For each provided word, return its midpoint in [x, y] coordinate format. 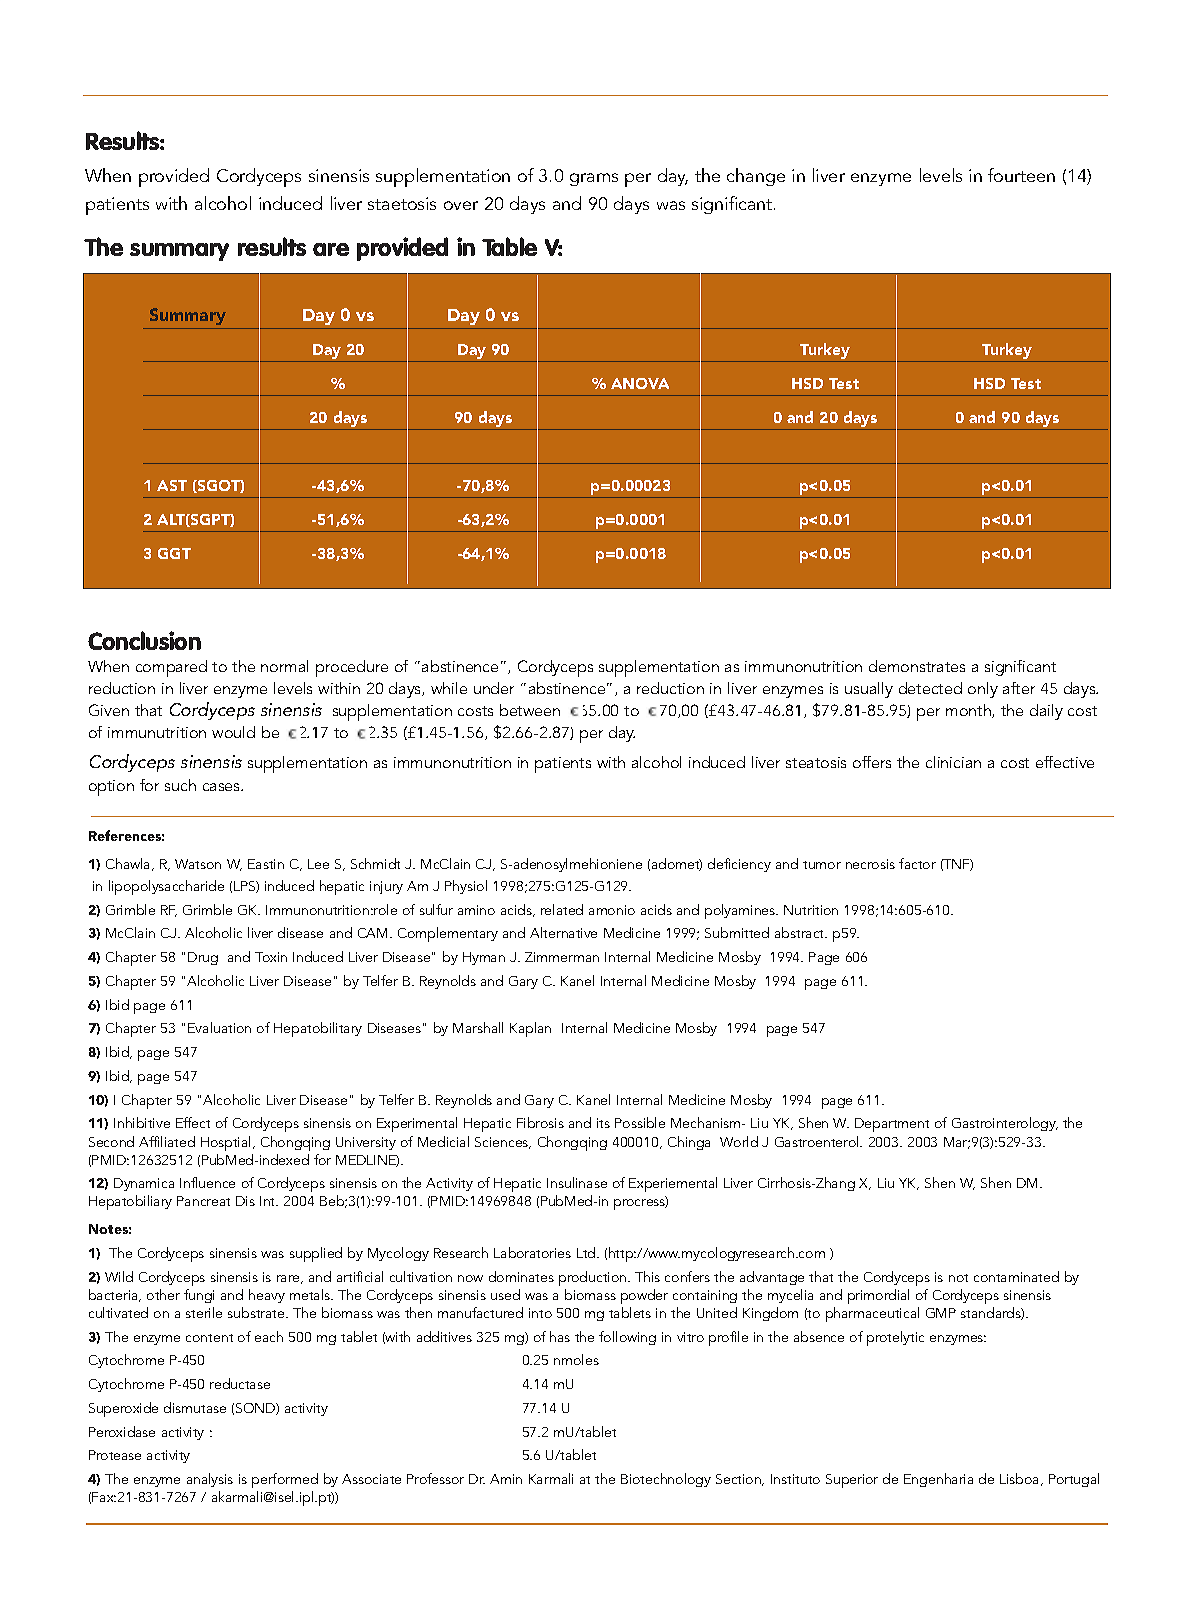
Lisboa [1021, 1479]
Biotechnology [666, 1480]
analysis [210, 1480]
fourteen [1021, 175]
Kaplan [530, 1029]
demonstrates [917, 666]
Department [892, 1125]
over [461, 205]
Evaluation [219, 1027]
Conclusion [144, 640]
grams [594, 179]
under [494, 688]
